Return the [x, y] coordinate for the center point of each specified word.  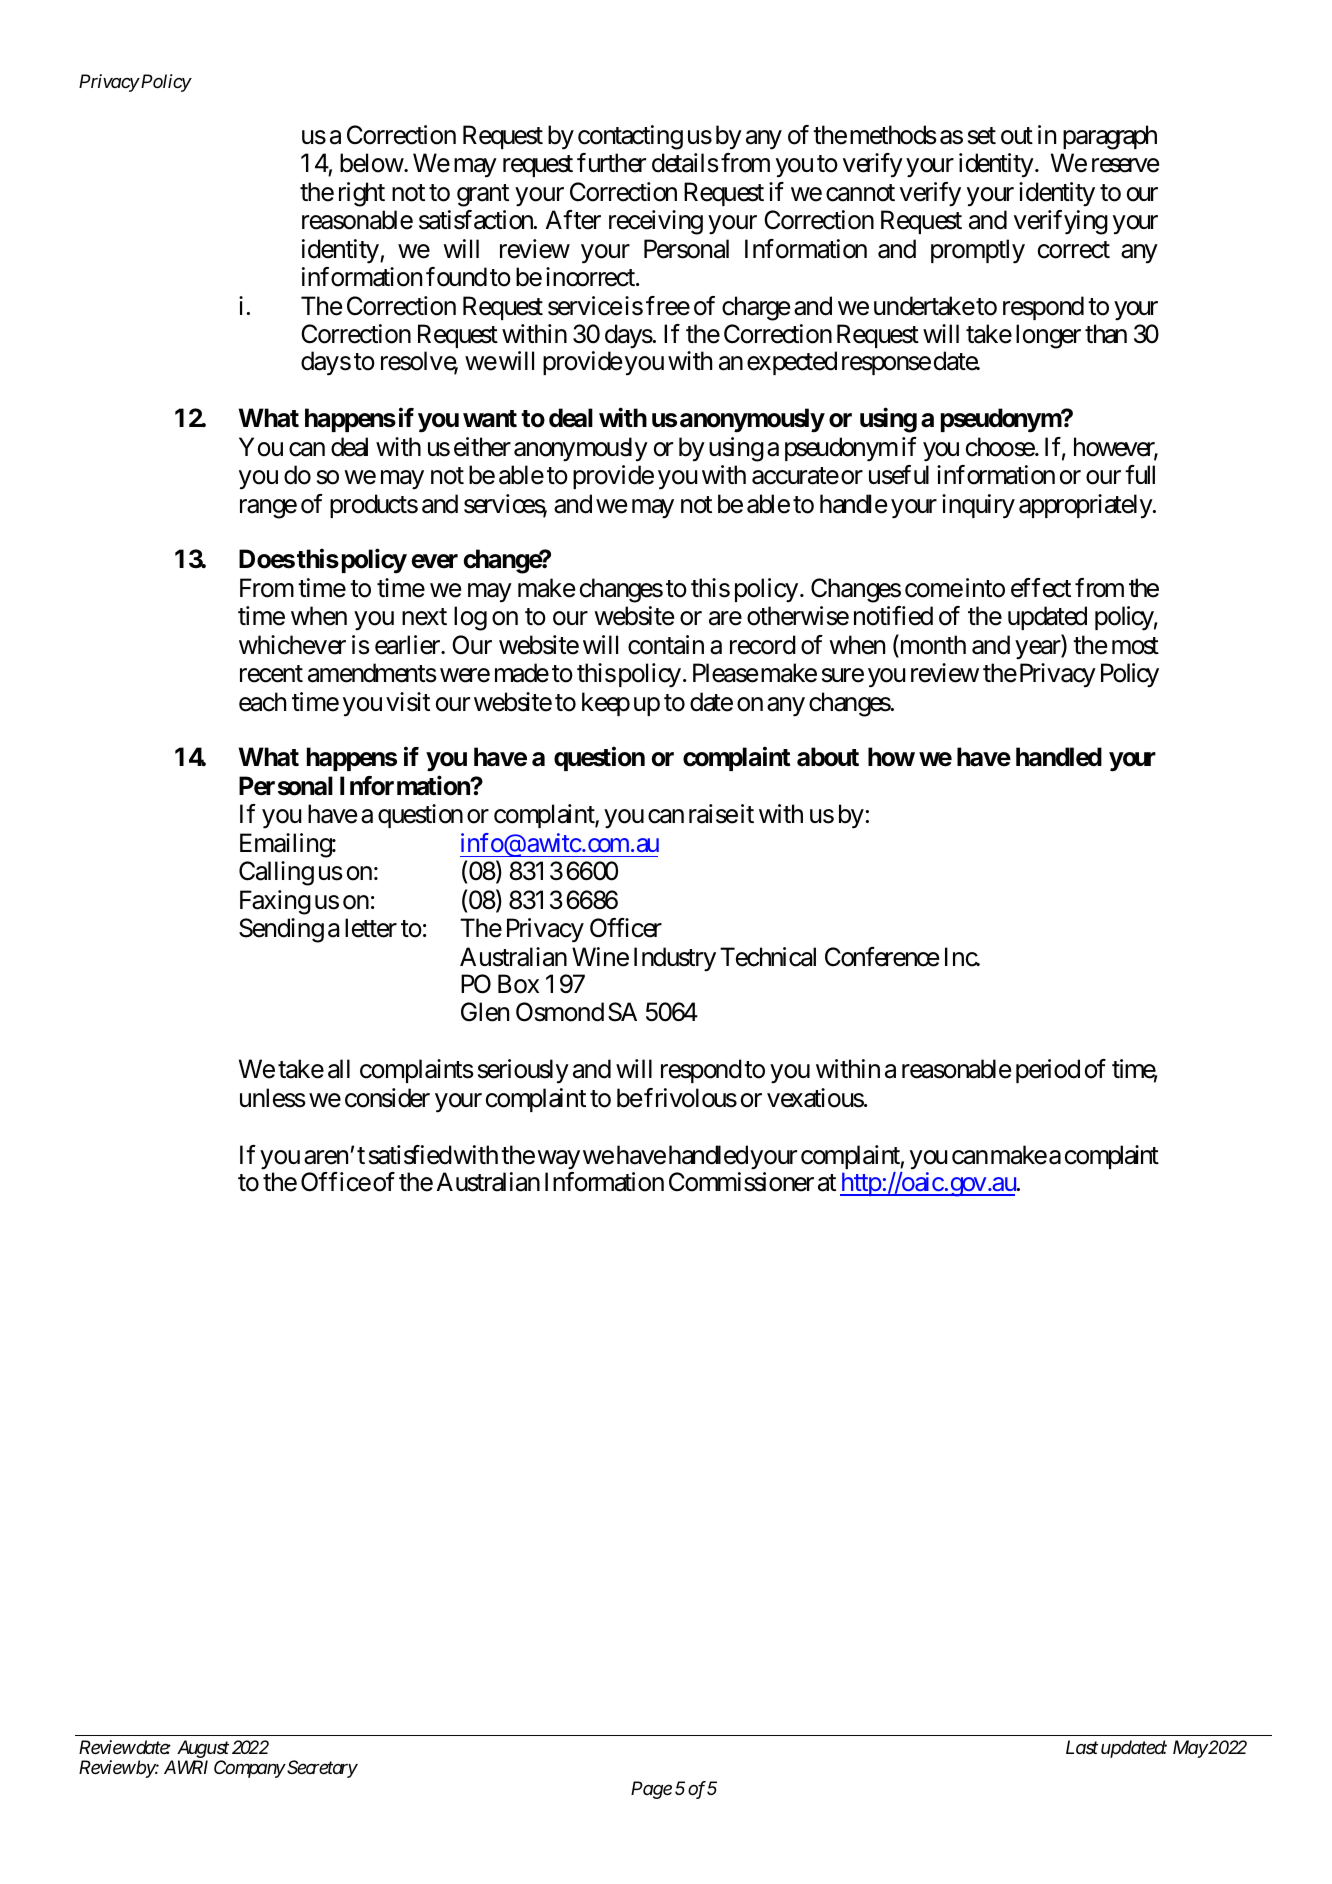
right [362, 194]
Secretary [321, 1769]
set [982, 136]
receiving [656, 222]
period [1048, 1071]
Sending [281, 930]
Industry [675, 959]
